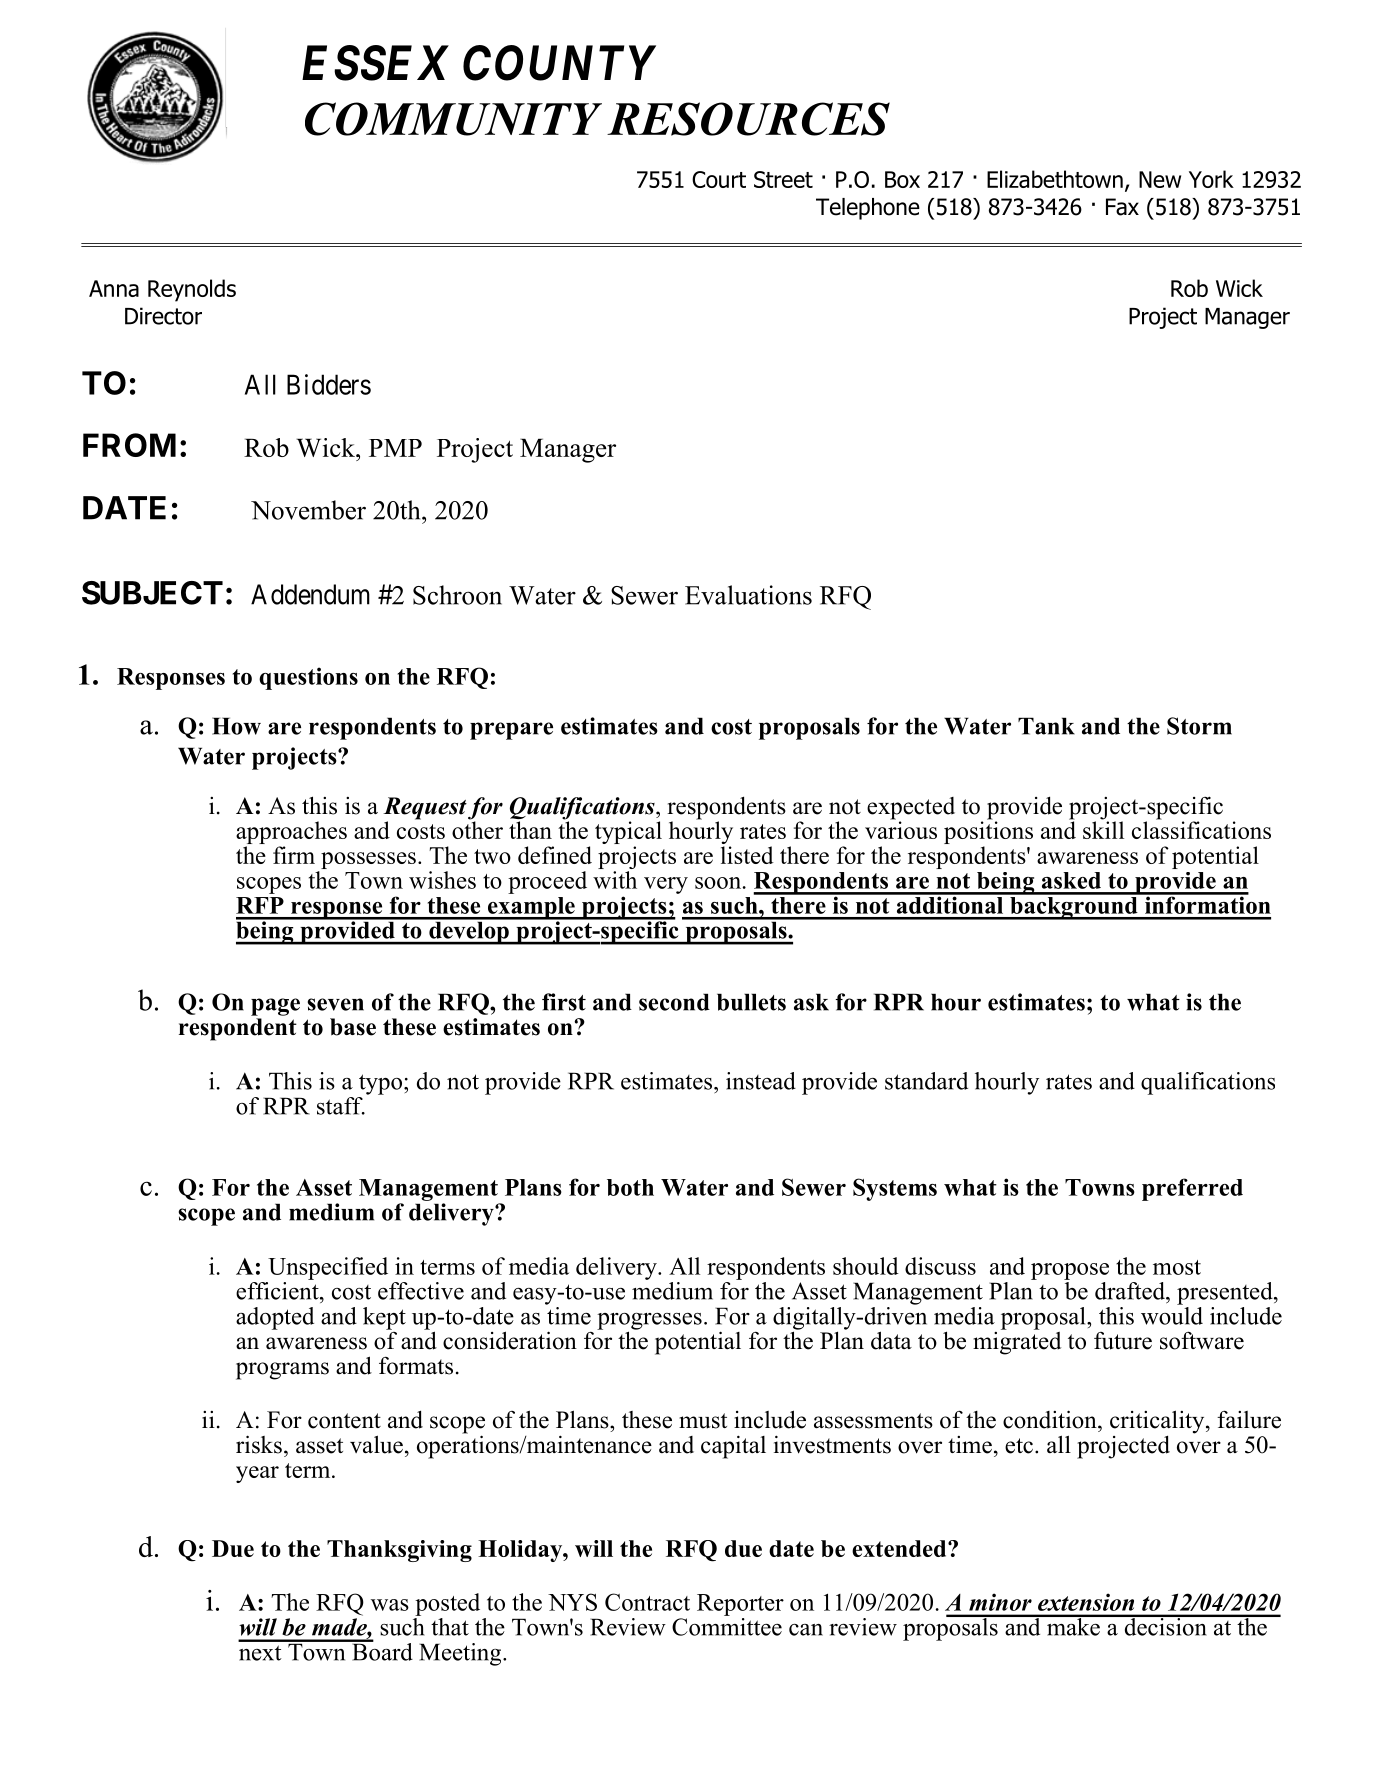 Image resolution: width=1383 pixels, height=1790 pixels. I want to click on next, so click(260, 1653).
